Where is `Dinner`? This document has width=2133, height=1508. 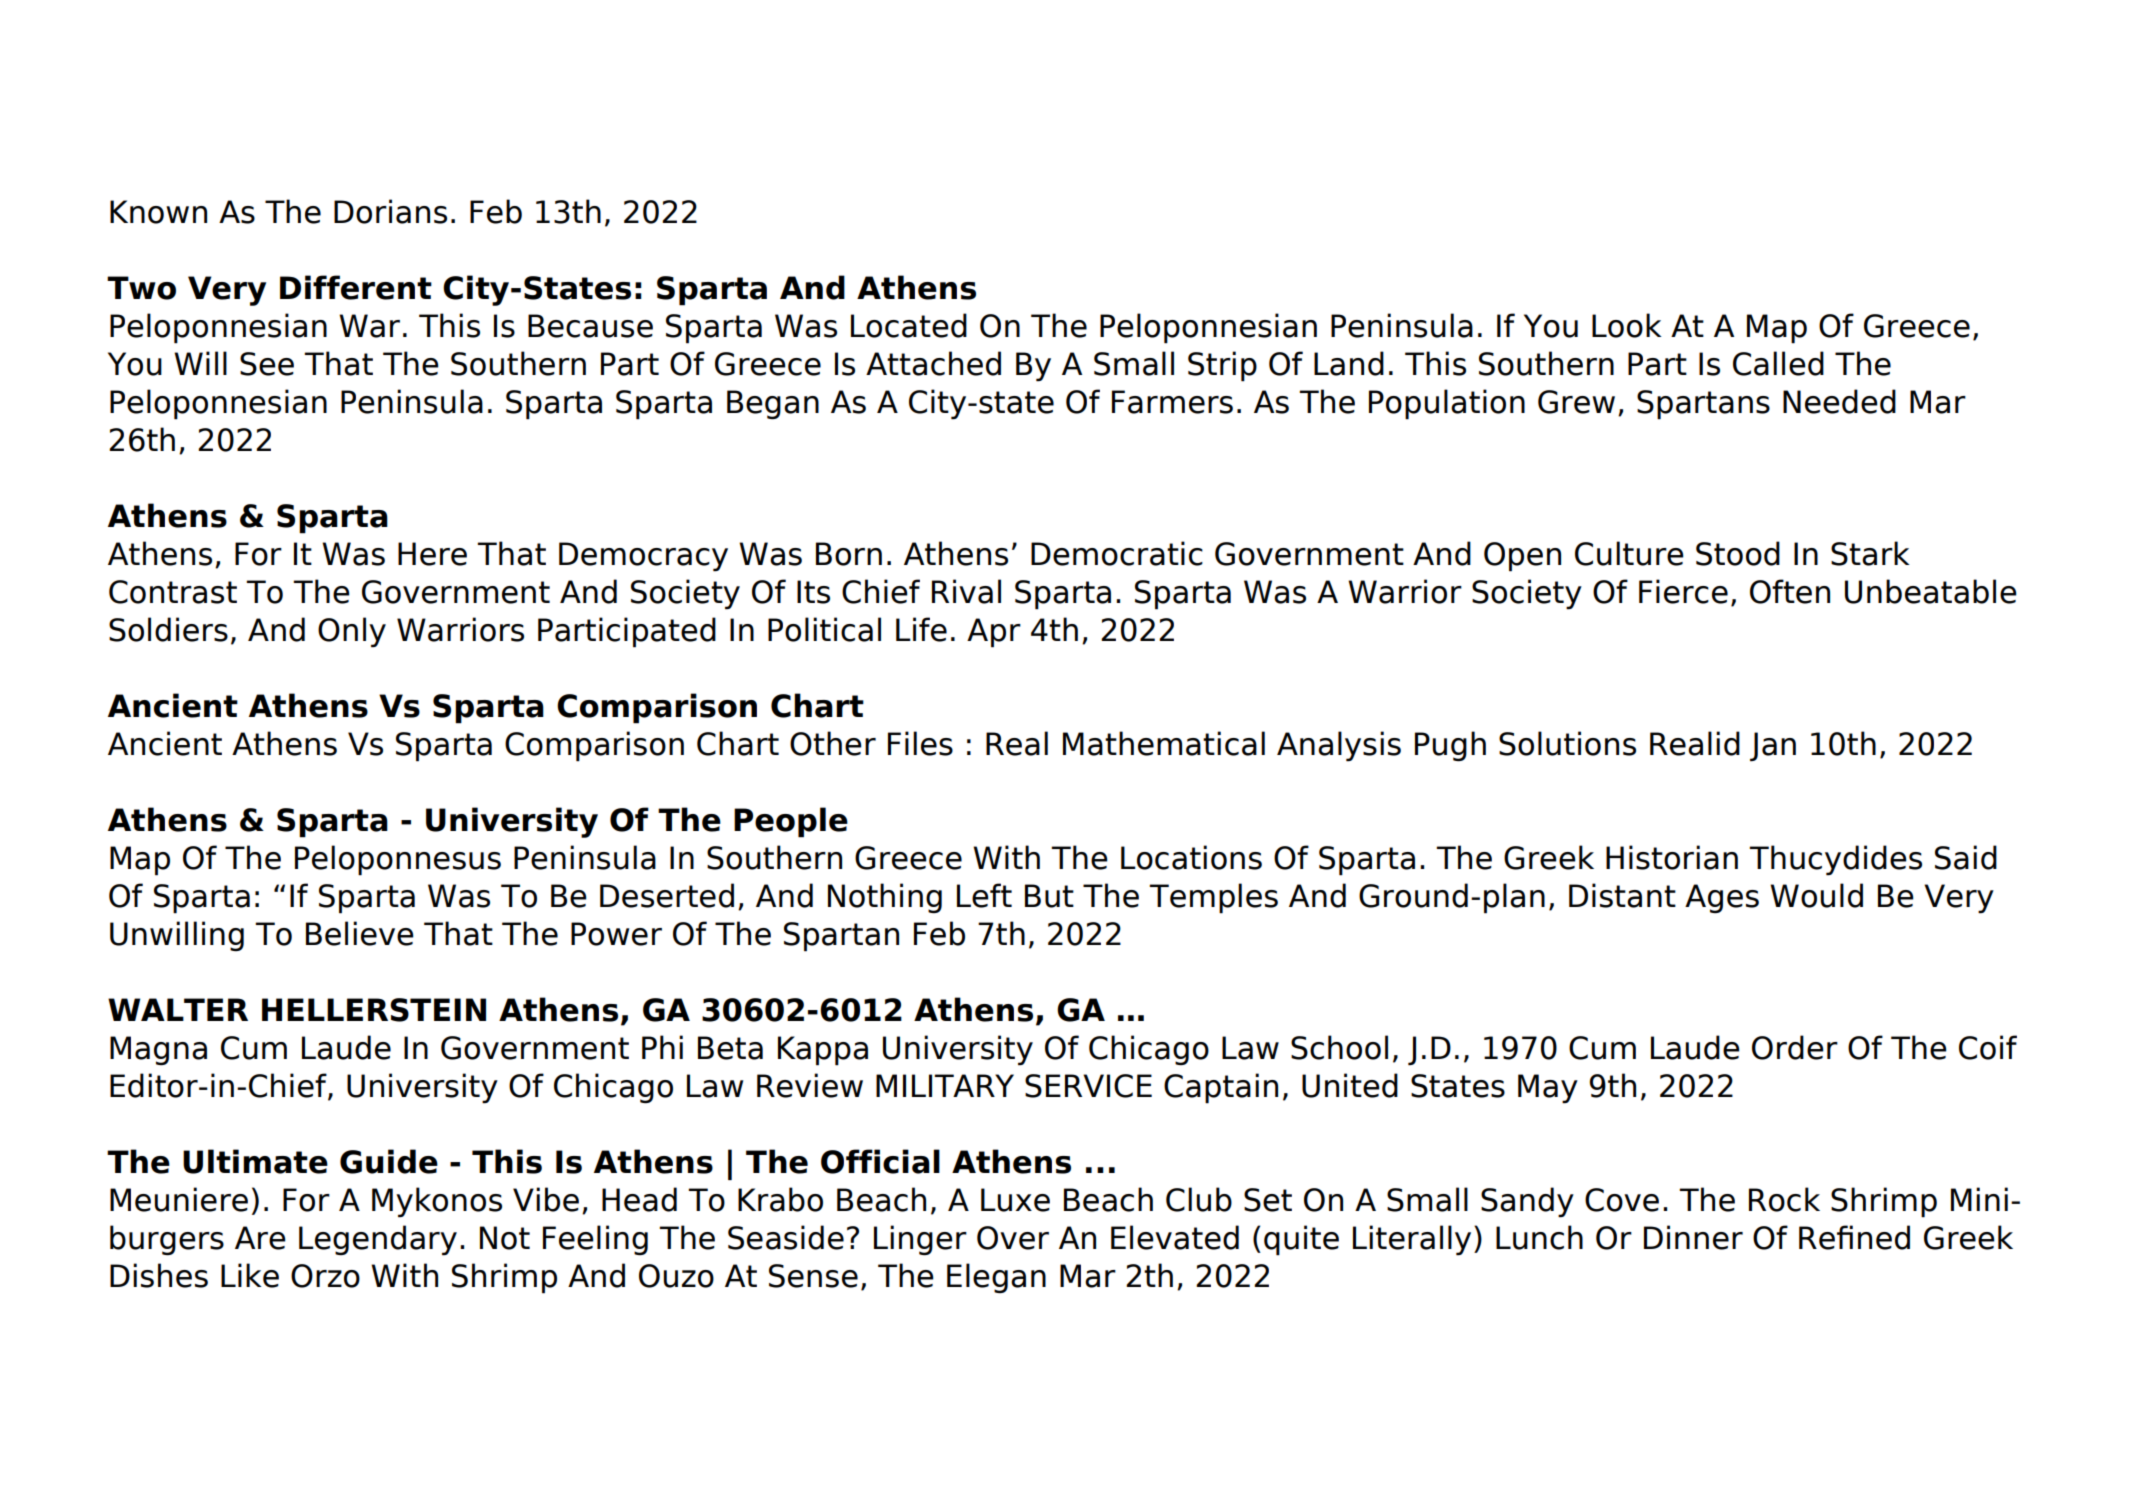 Dinner is located at coordinates (1693, 1237).
